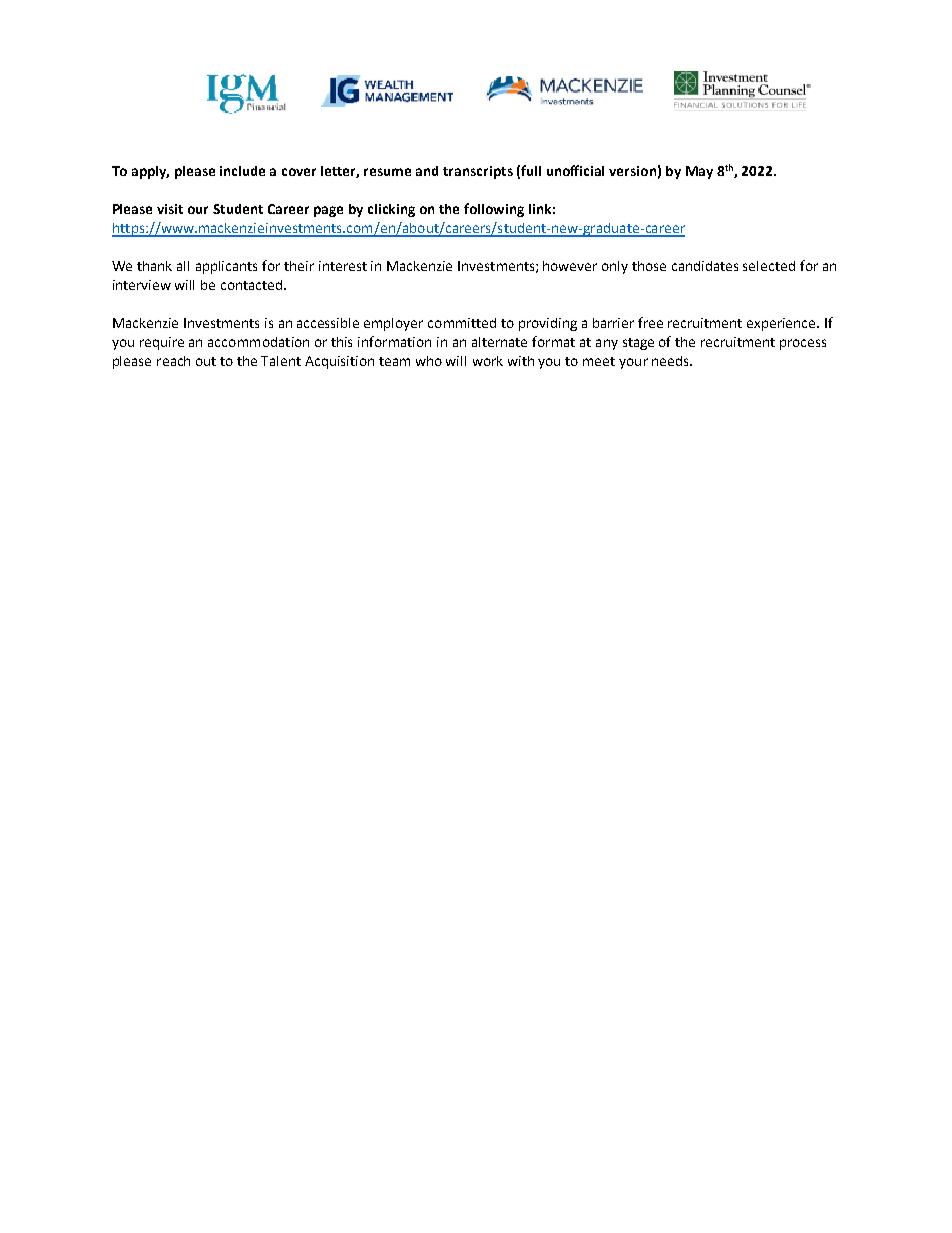 Image resolution: width=952 pixels, height=1233 pixels. I want to click on visit, so click(170, 209).
